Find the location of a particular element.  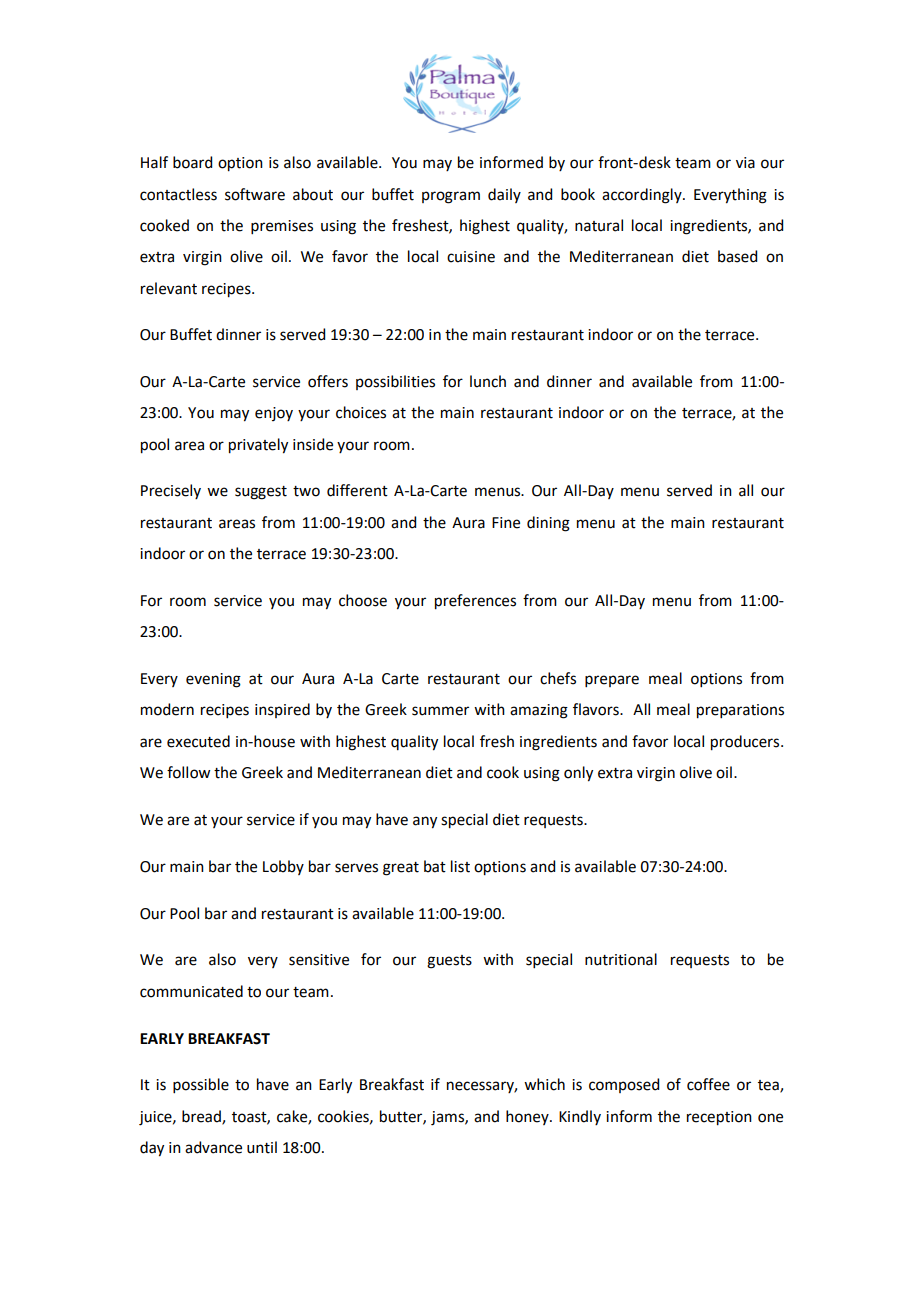

bread is located at coordinates (202, 1117).
